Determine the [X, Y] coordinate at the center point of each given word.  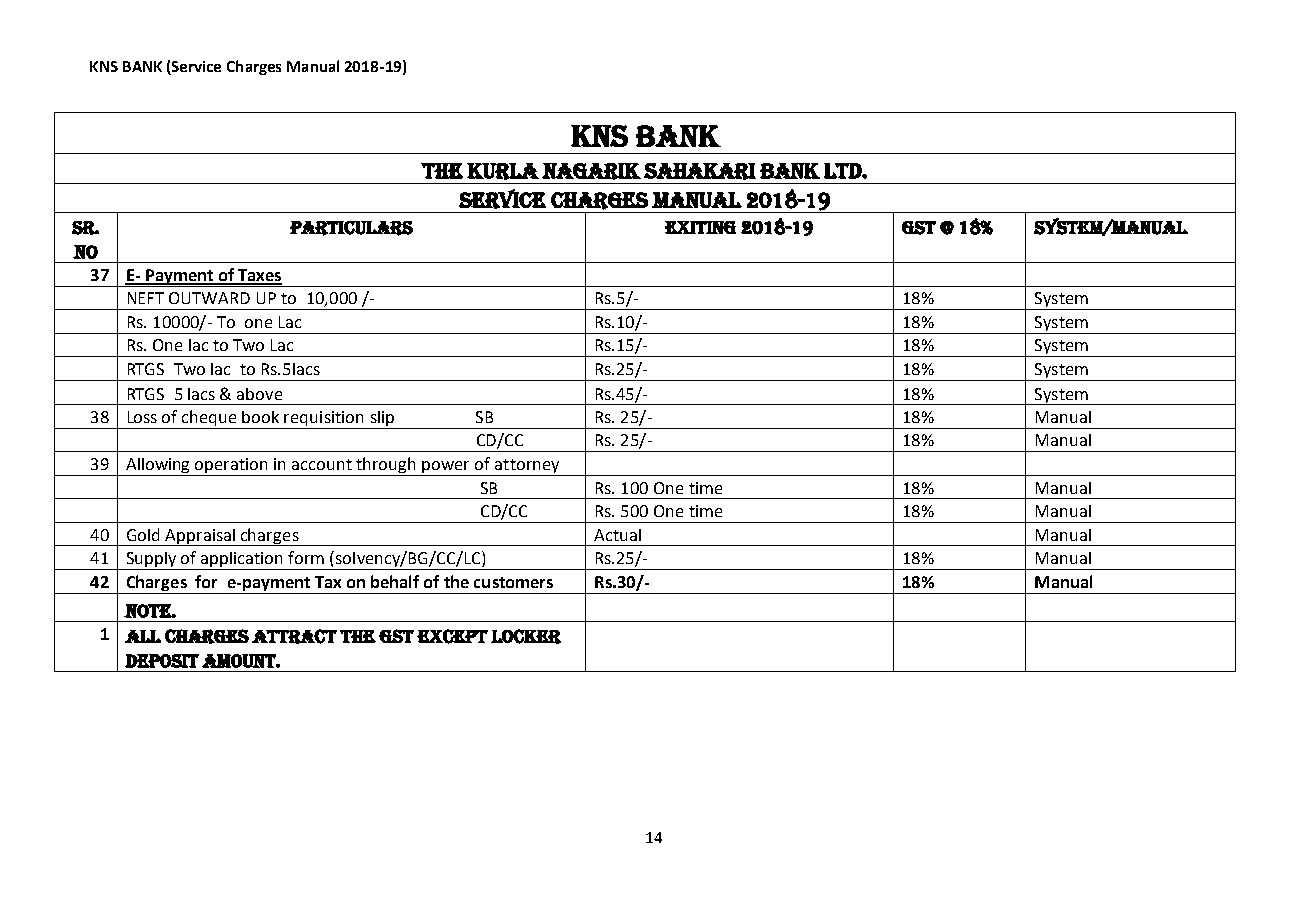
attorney [527, 467]
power [447, 468]
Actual [617, 535]
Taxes [259, 276]
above [259, 394]
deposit [162, 661]
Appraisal [200, 537]
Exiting [700, 227]
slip [382, 420]
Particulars [351, 228]
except [452, 636]
